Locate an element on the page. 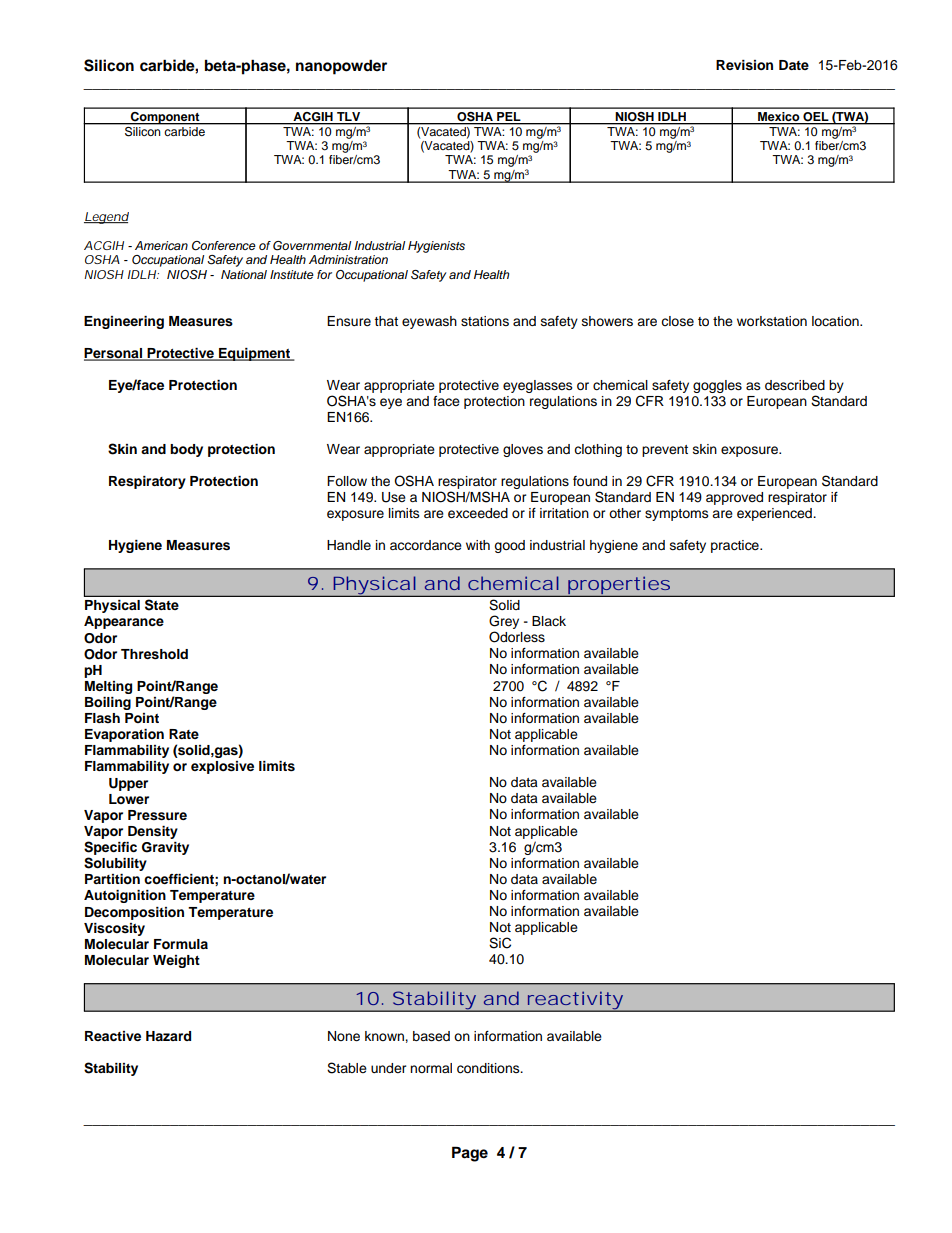  conditions is located at coordinates (489, 1068).
